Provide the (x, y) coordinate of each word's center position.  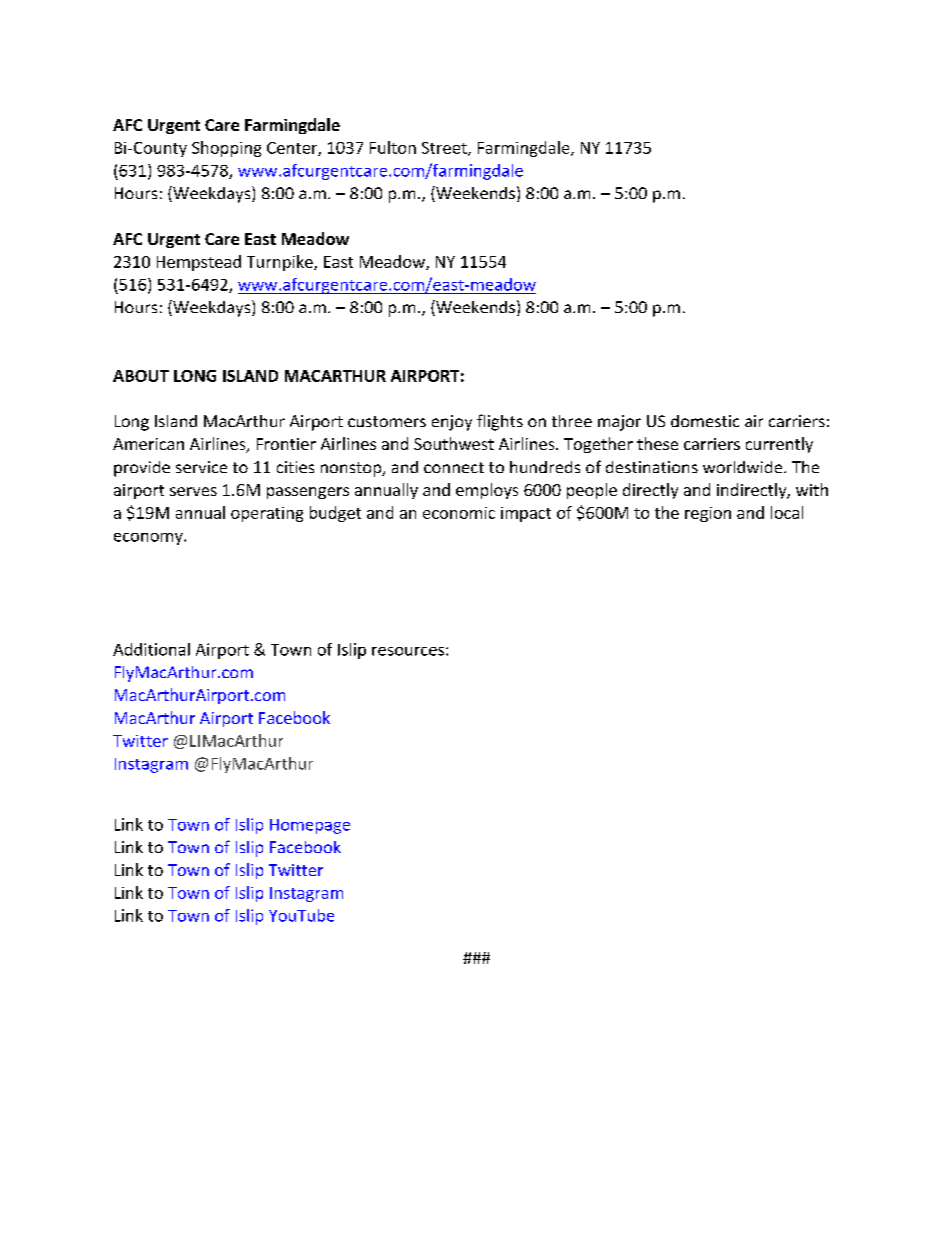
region (708, 514)
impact (526, 514)
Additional (151, 649)
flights (500, 422)
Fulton (393, 147)
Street (445, 149)
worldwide (744, 467)
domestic (705, 421)
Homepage (310, 826)
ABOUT (141, 376)
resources (409, 651)
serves (193, 491)
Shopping (226, 149)
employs (487, 491)
